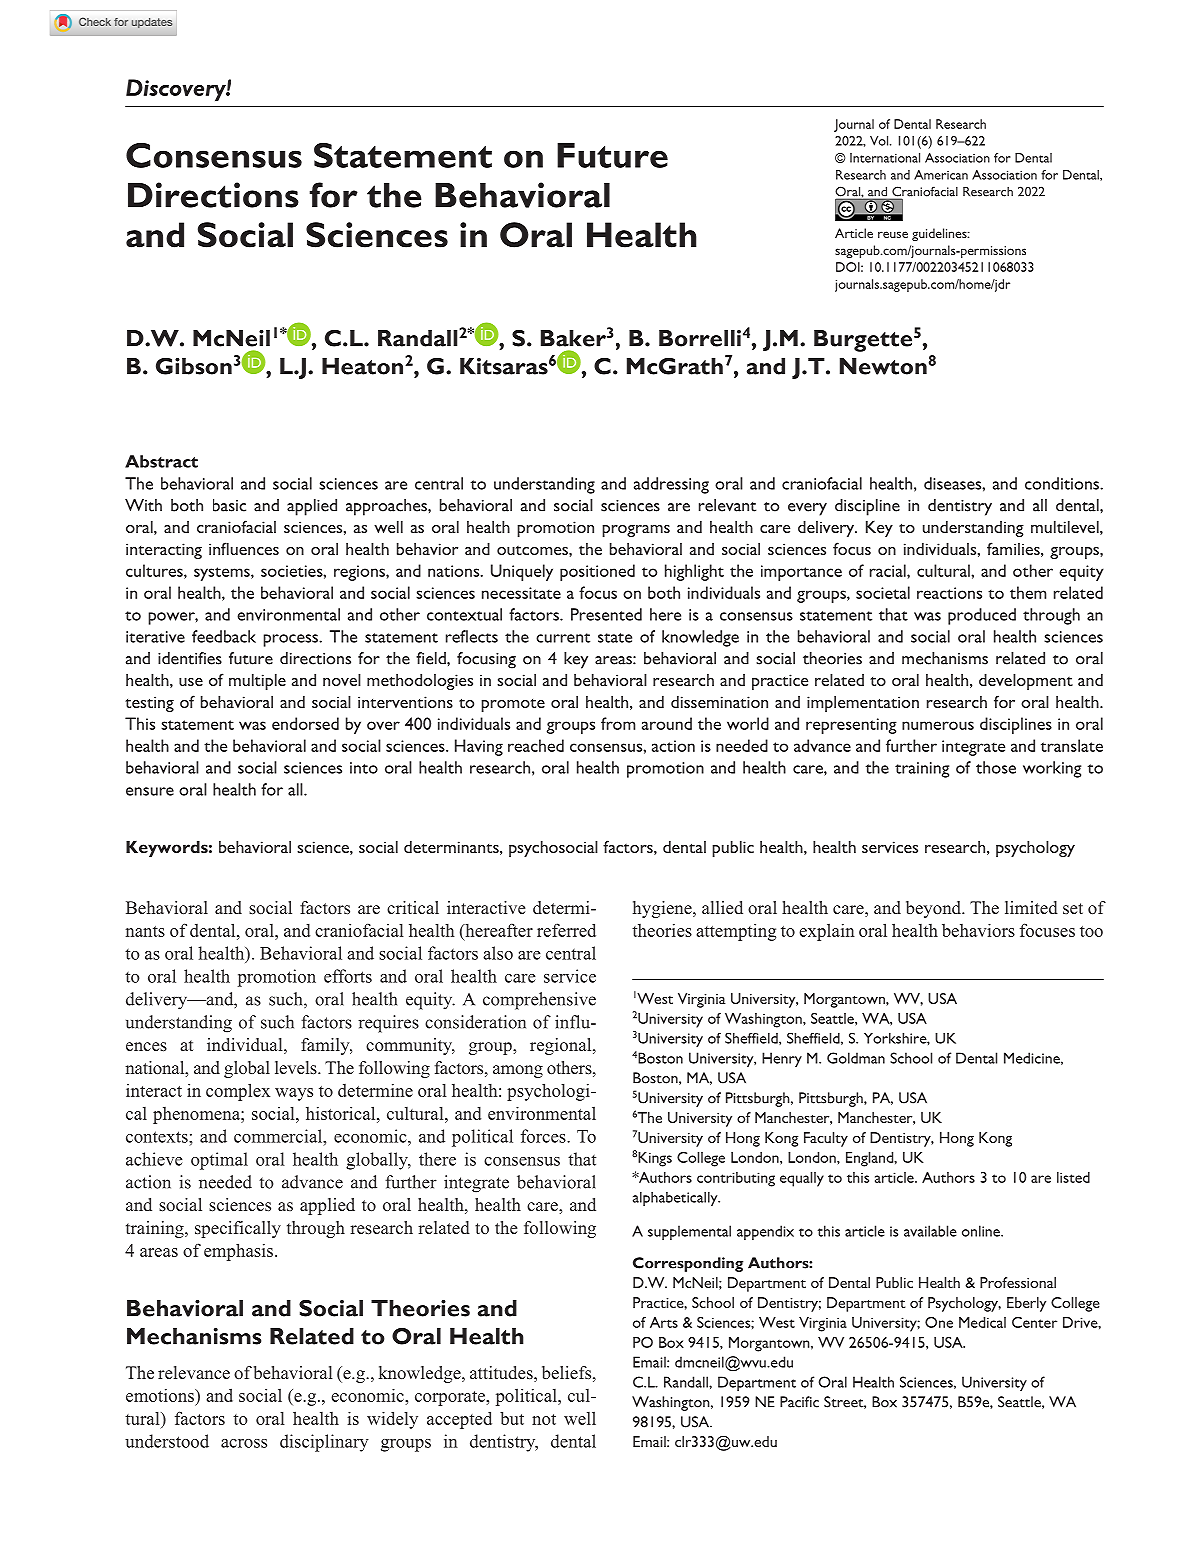 Image resolution: width=1199 pixels, height=1556 pixels. I want to click on Vol, so click(880, 141).
